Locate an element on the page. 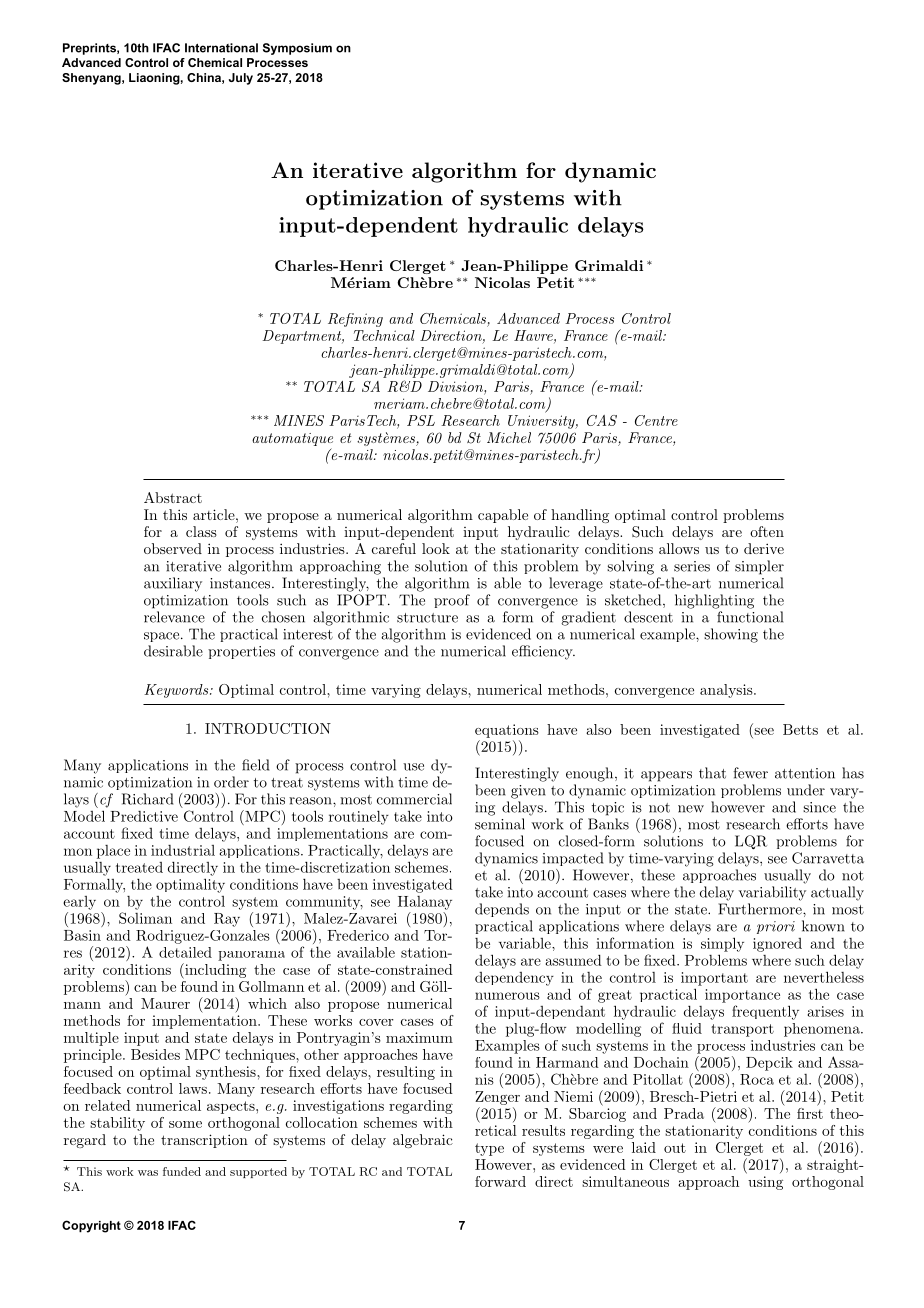  International is located at coordinates (221, 48).
